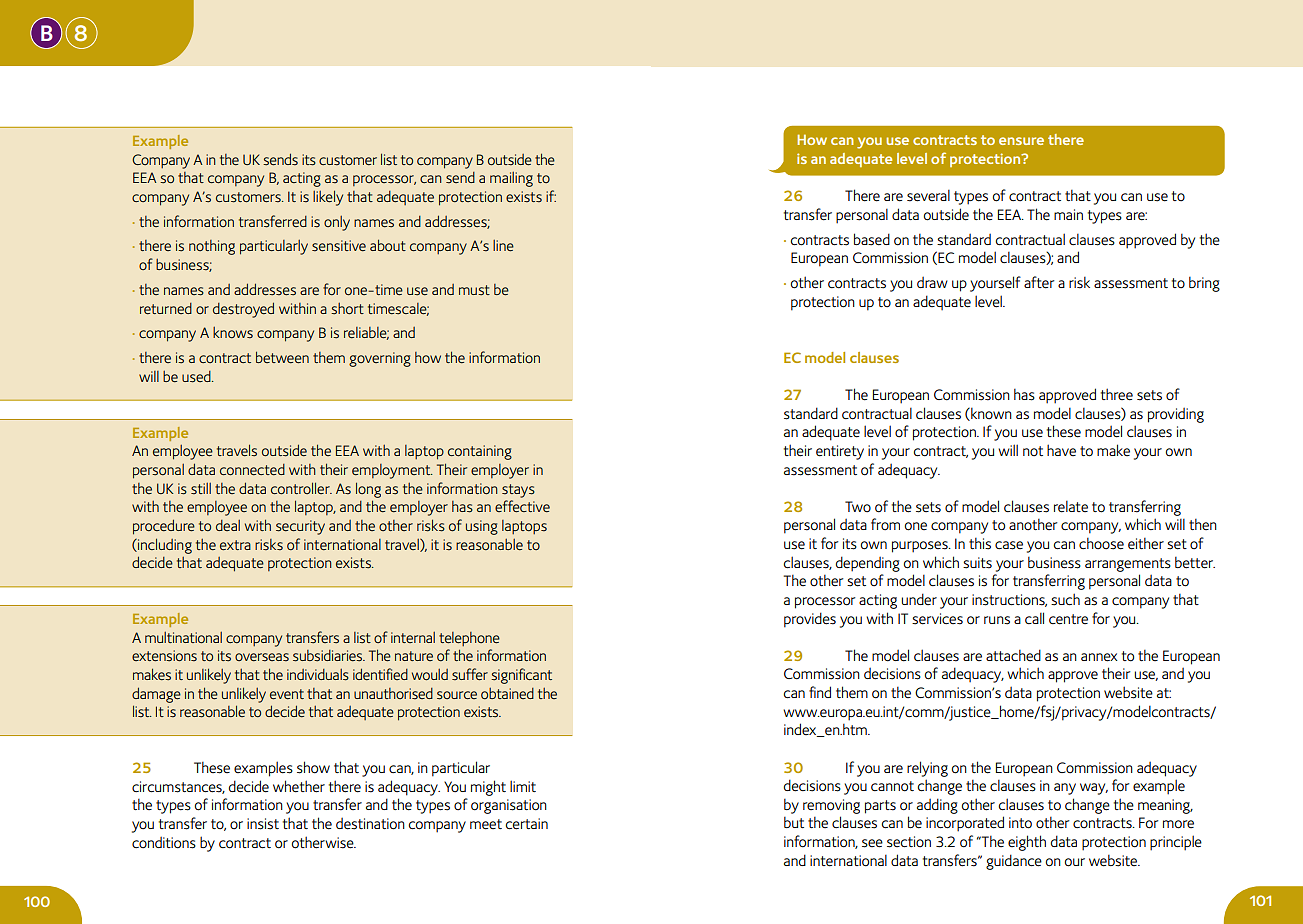 This image has height=924, width=1303. Describe the element at coordinates (810, 620) in the image. I see `provides` at that location.
